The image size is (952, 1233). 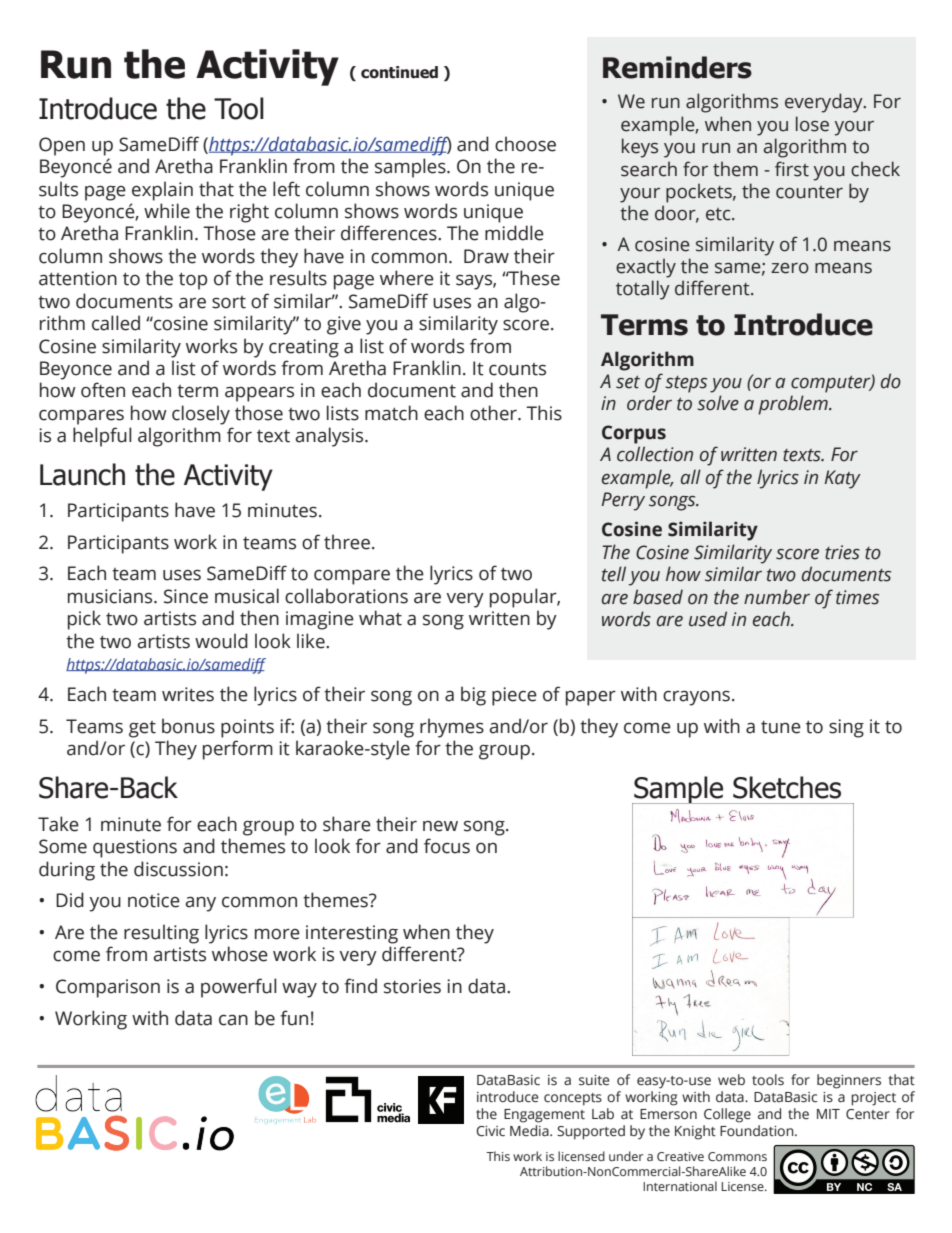 I want to click on Open, so click(x=62, y=146).
